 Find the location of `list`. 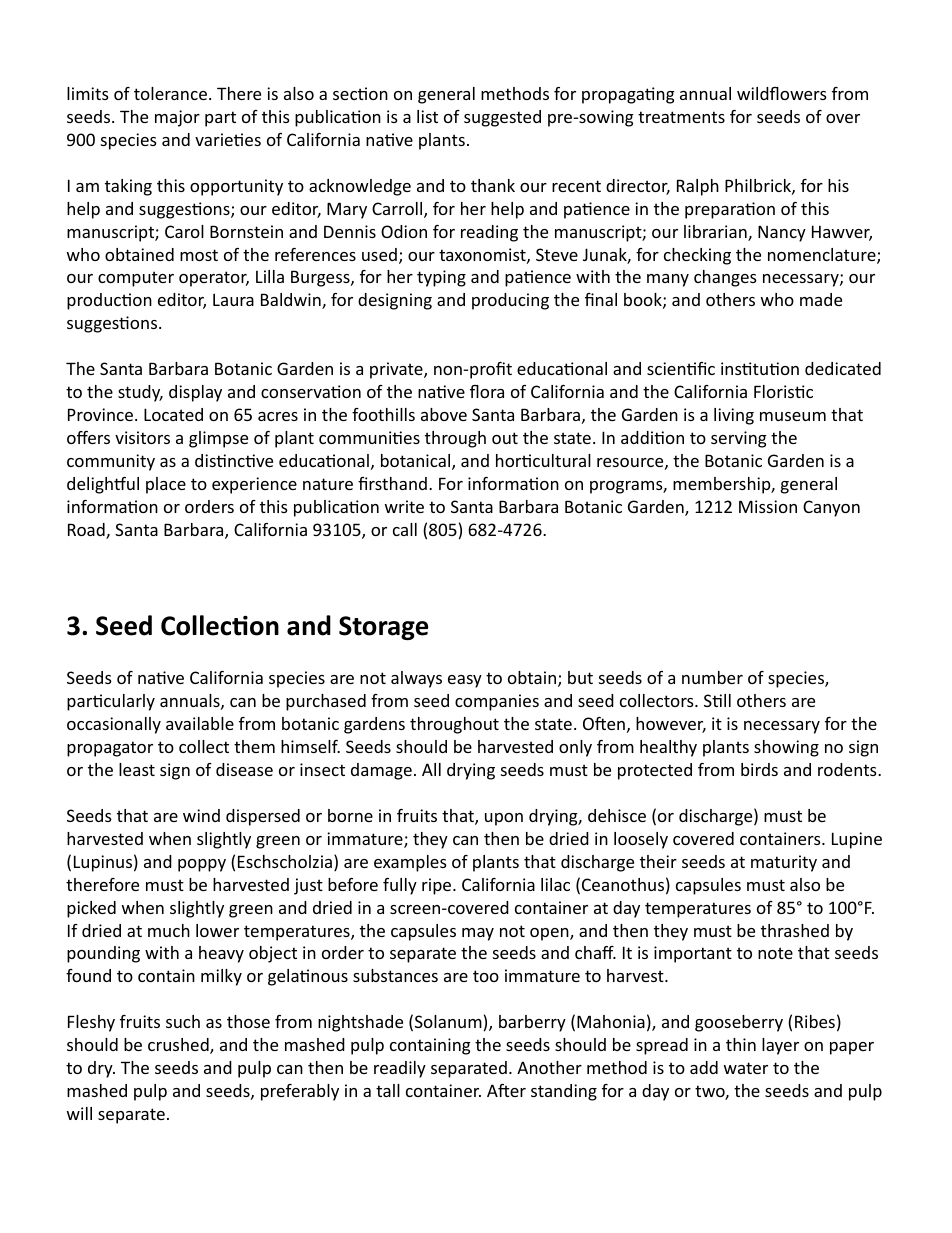

list is located at coordinates (427, 116).
